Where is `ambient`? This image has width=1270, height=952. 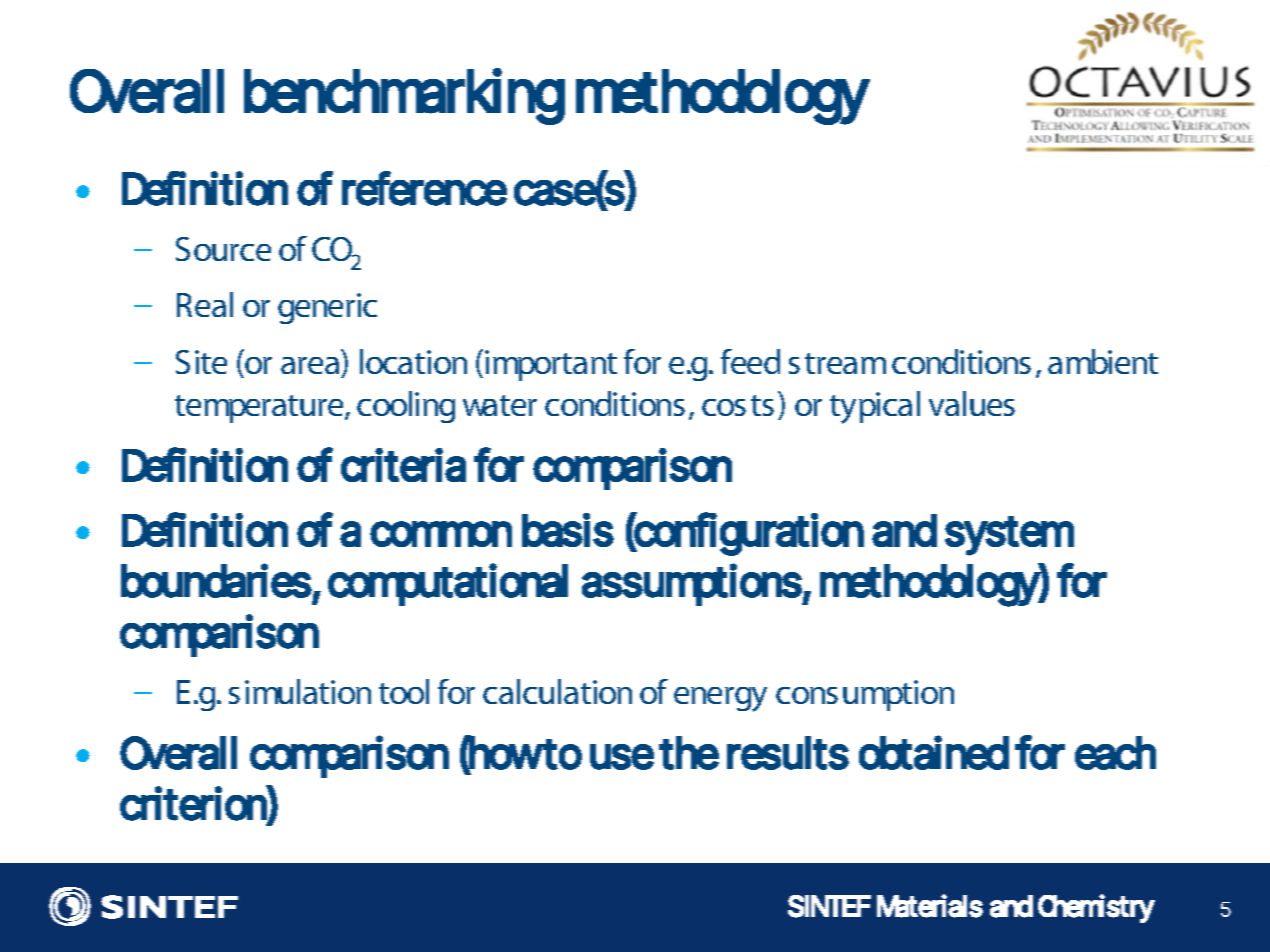 ambient is located at coordinates (1103, 361).
